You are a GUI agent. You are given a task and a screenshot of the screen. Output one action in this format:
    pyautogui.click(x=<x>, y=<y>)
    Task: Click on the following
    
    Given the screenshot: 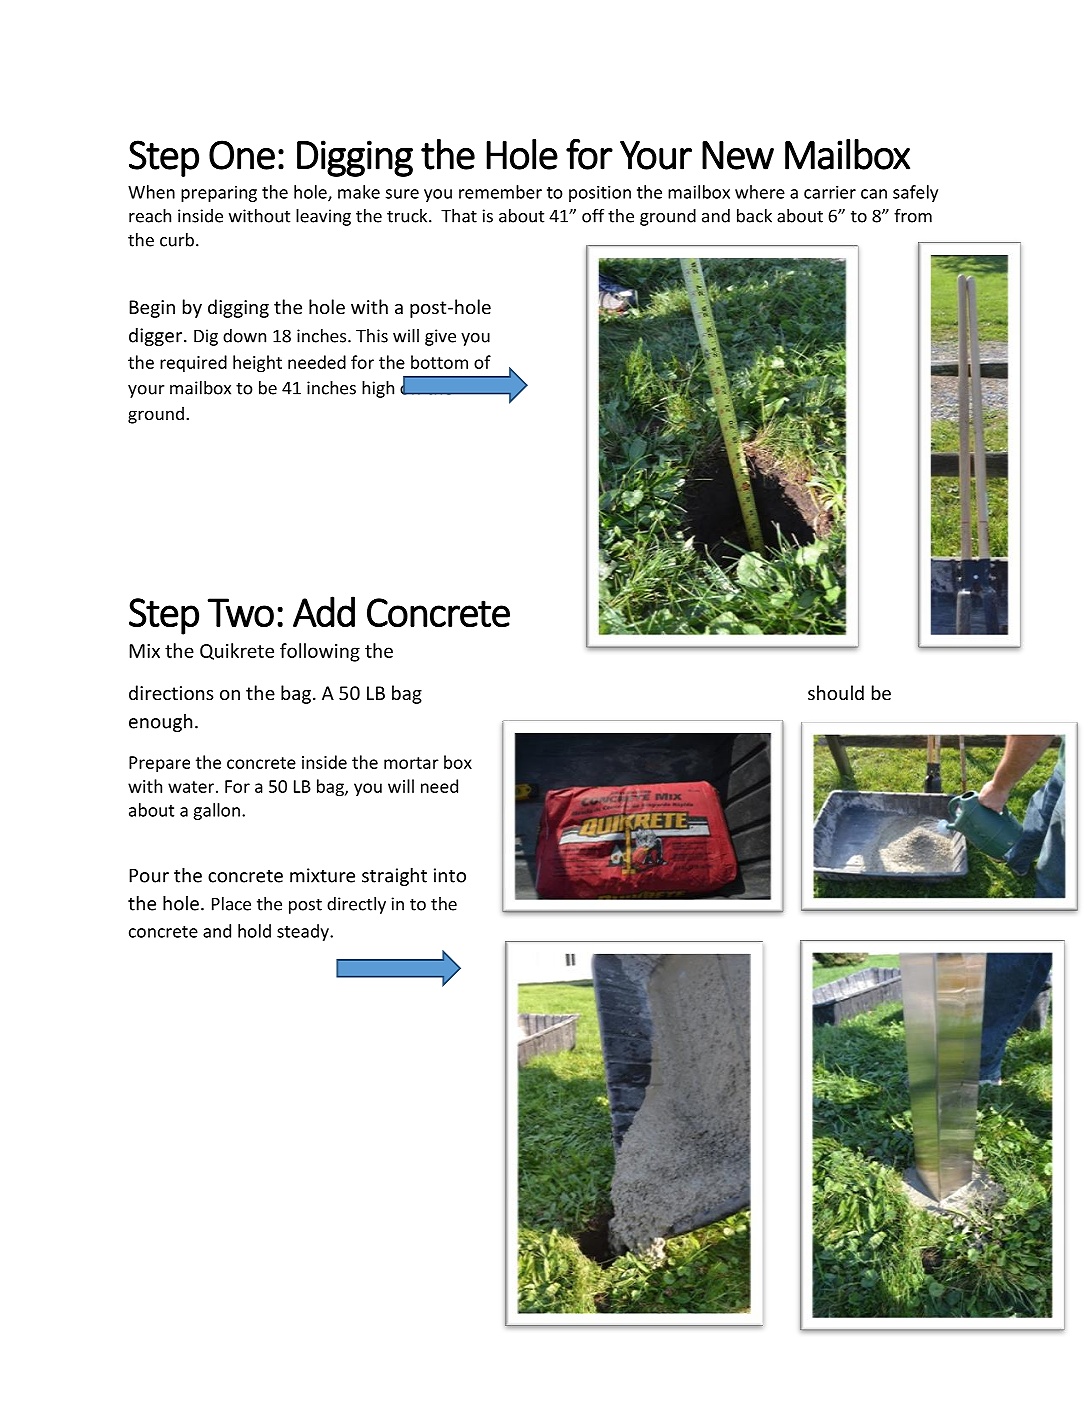 What is the action you would take?
    pyautogui.click(x=320, y=652)
